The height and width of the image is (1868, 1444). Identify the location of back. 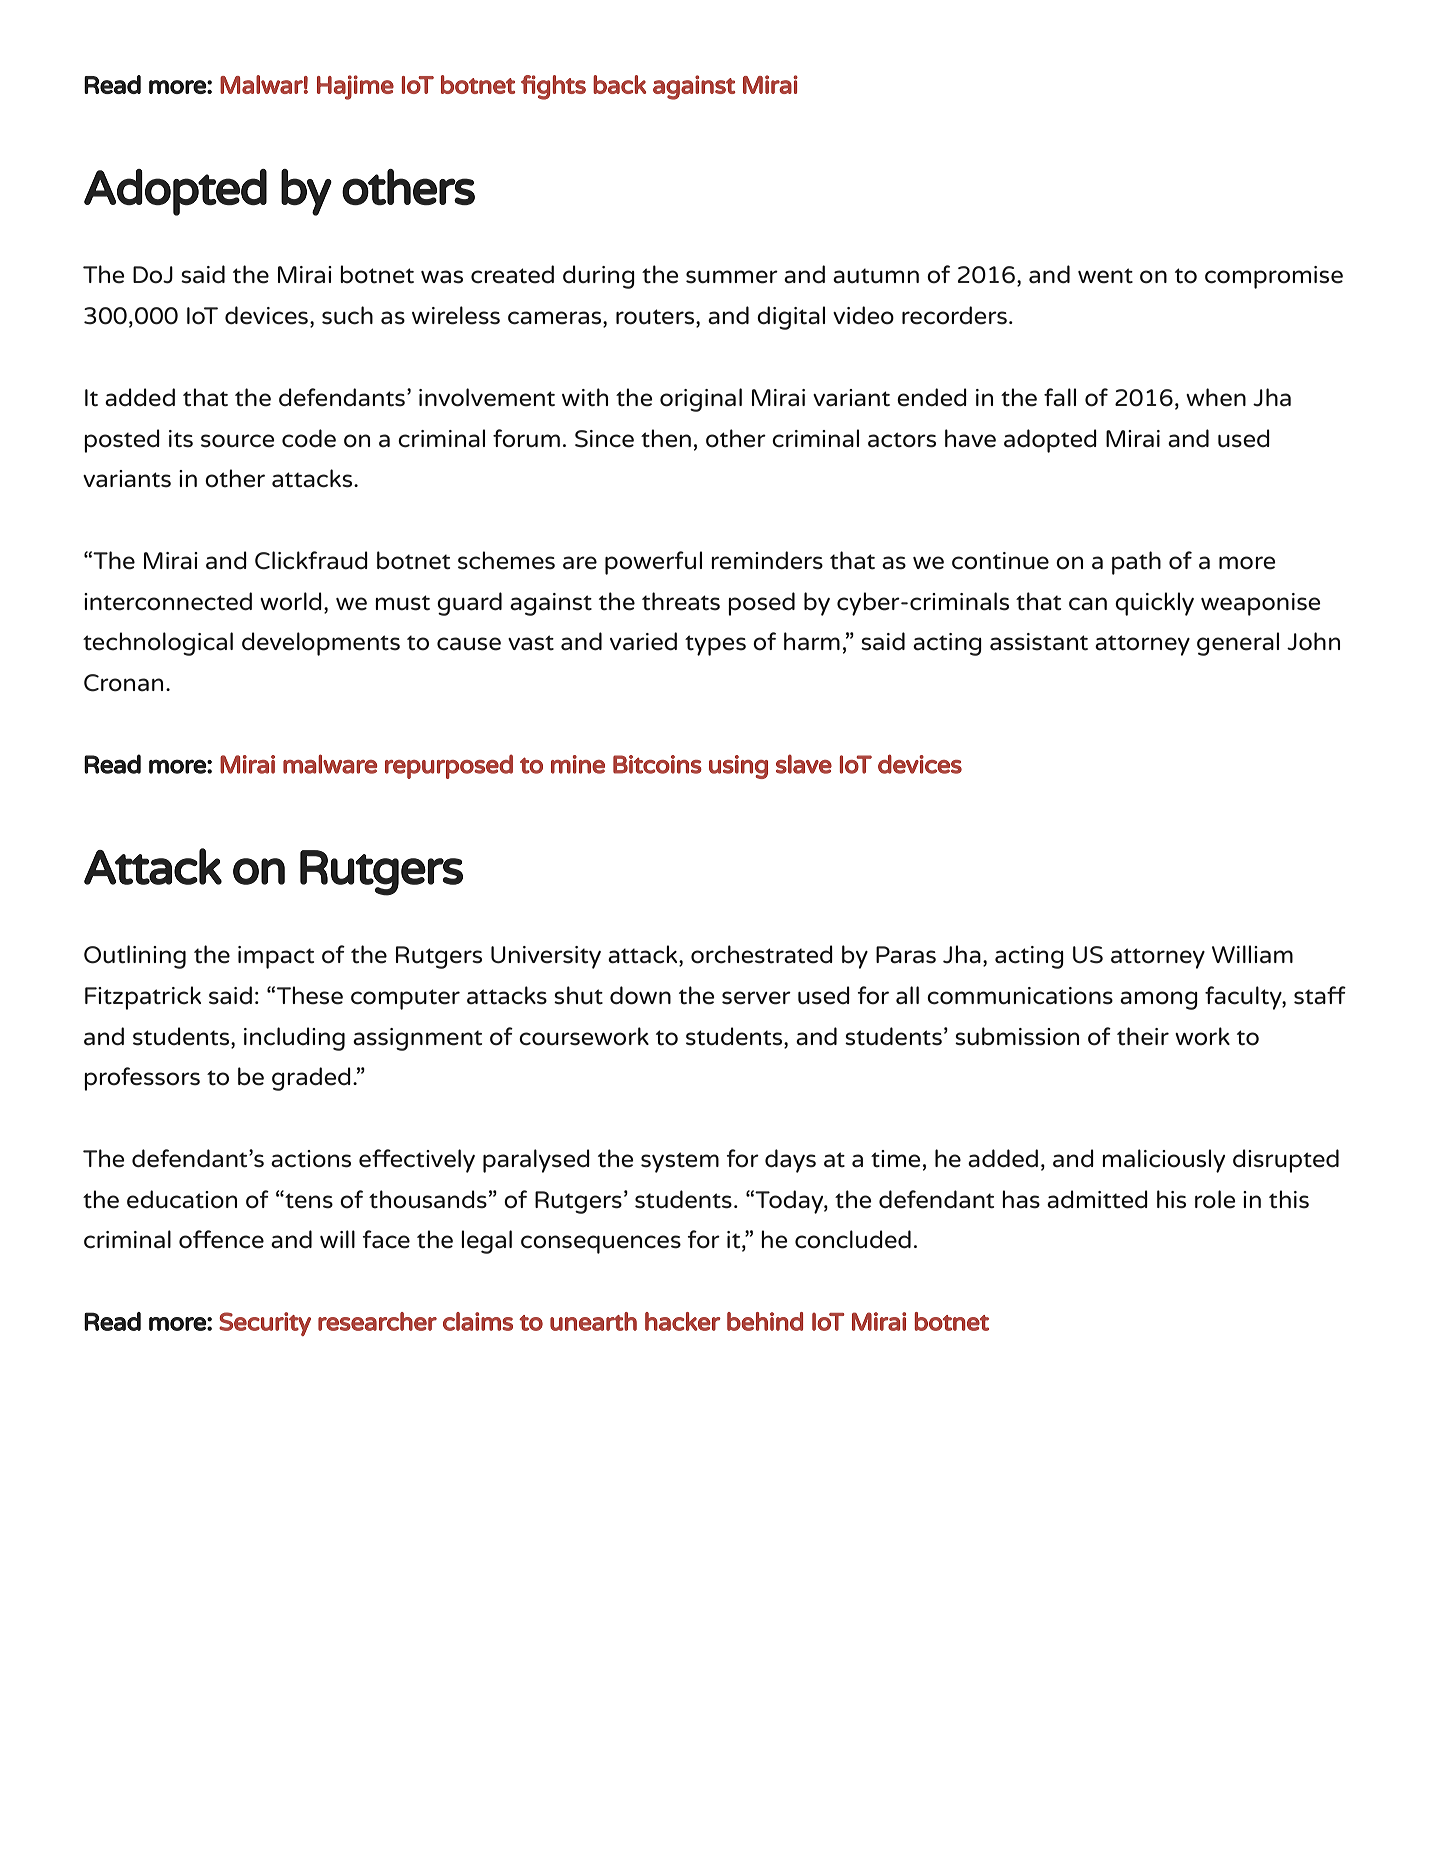
(619, 84).
